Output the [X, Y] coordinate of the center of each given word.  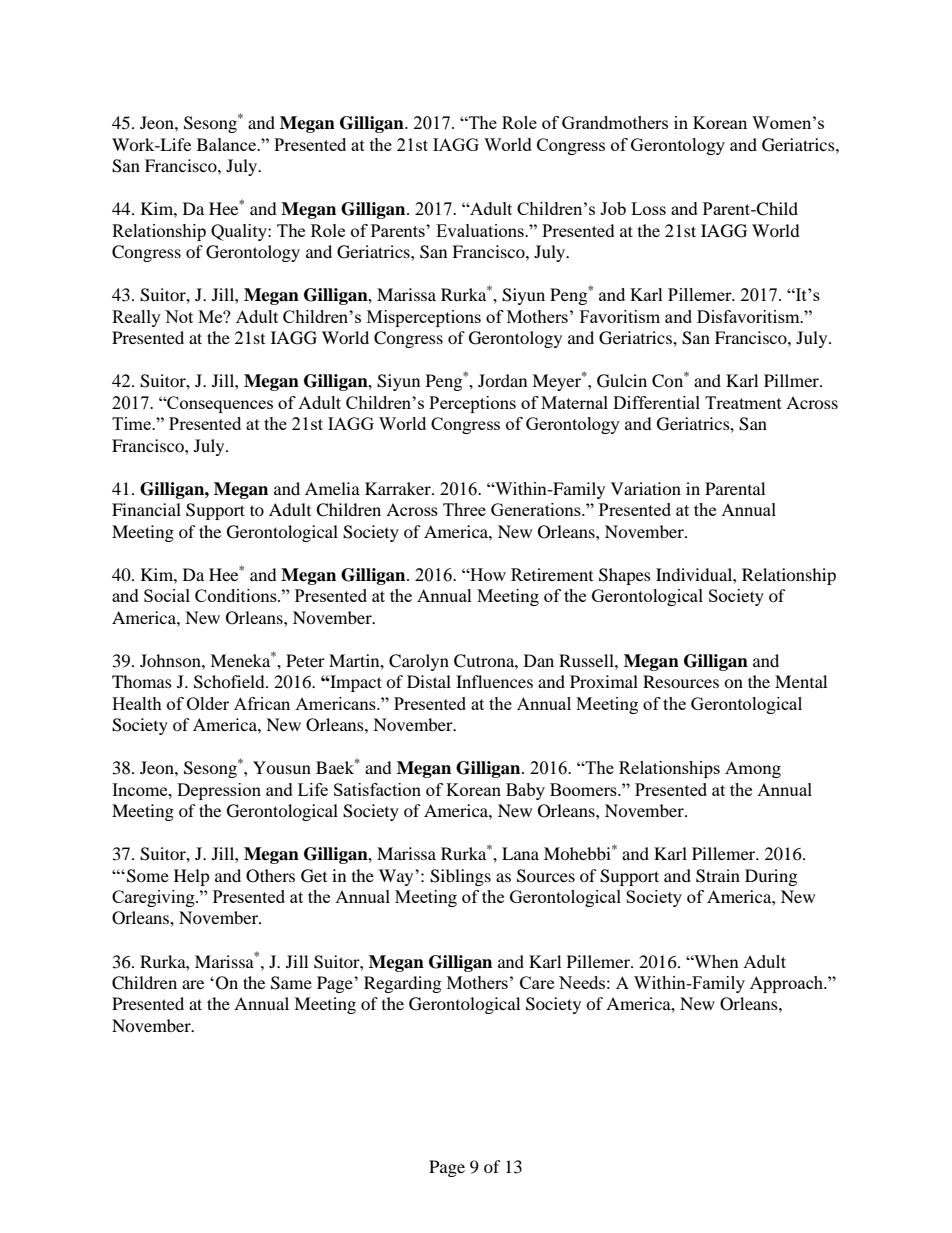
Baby [525, 791]
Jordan [502, 380]
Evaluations [481, 230]
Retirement [552, 574]
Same [291, 983]
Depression [219, 791]
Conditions [237, 595]
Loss [648, 208]
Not [179, 316]
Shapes [625, 576]
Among [753, 769]
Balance [228, 144]
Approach [788, 984]
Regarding [402, 984]
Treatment [743, 402]
